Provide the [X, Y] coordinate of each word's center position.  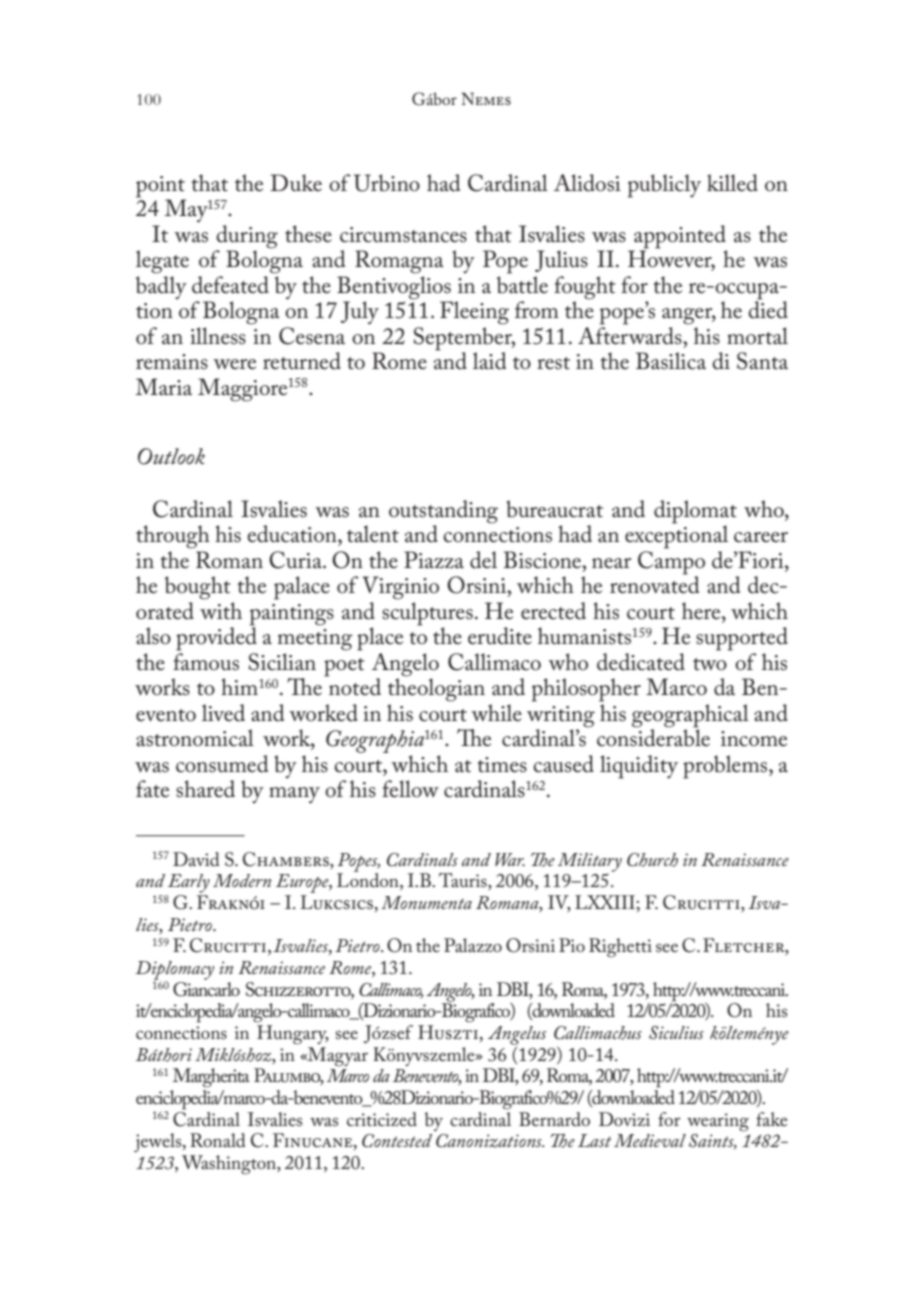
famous [206, 662]
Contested [397, 1141]
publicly [664, 186]
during [247, 238]
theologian [436, 689]
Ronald [218, 1140]
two [710, 664]
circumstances [403, 235]
